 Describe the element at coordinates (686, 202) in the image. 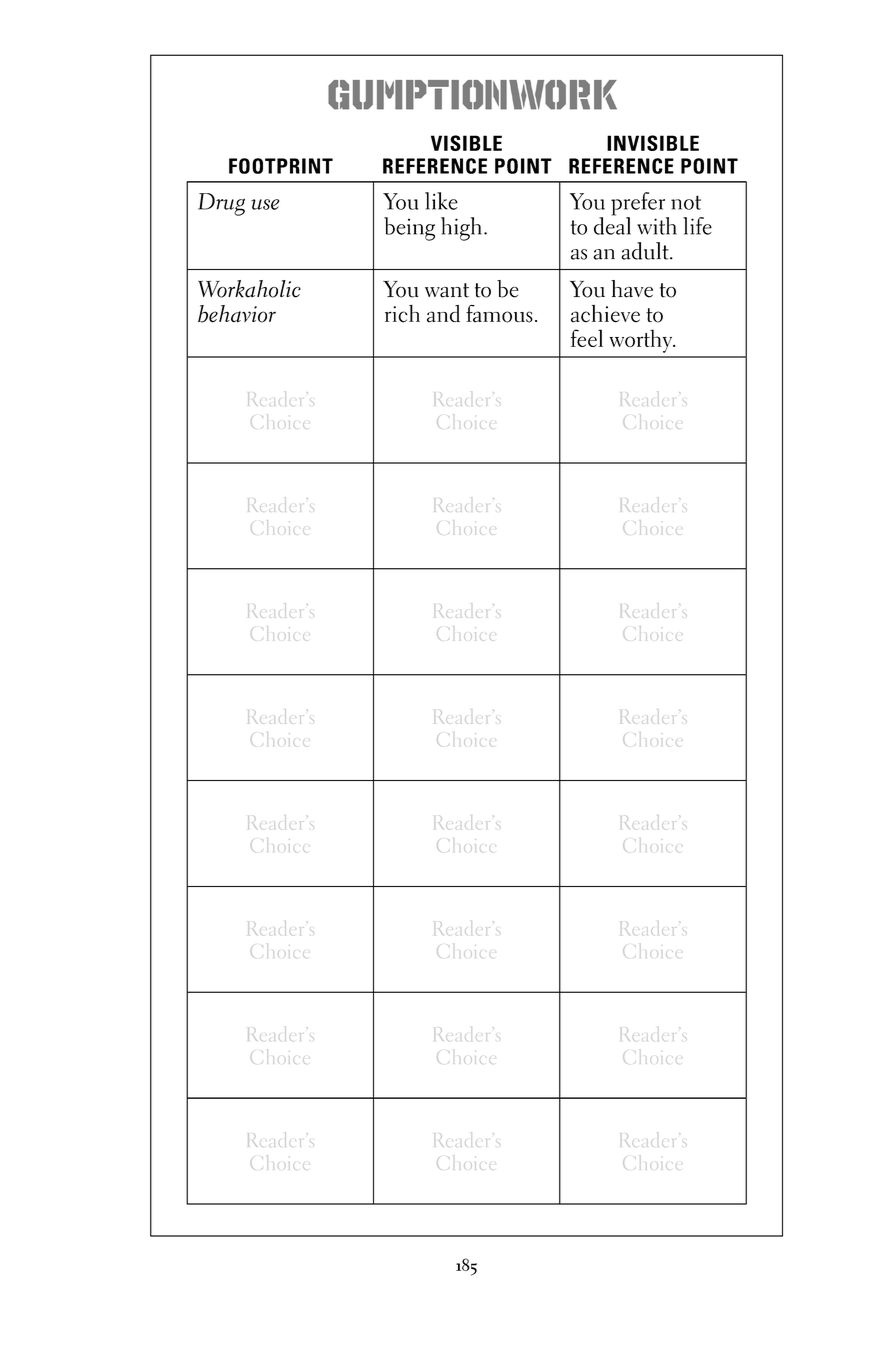

I see `not` at that location.
